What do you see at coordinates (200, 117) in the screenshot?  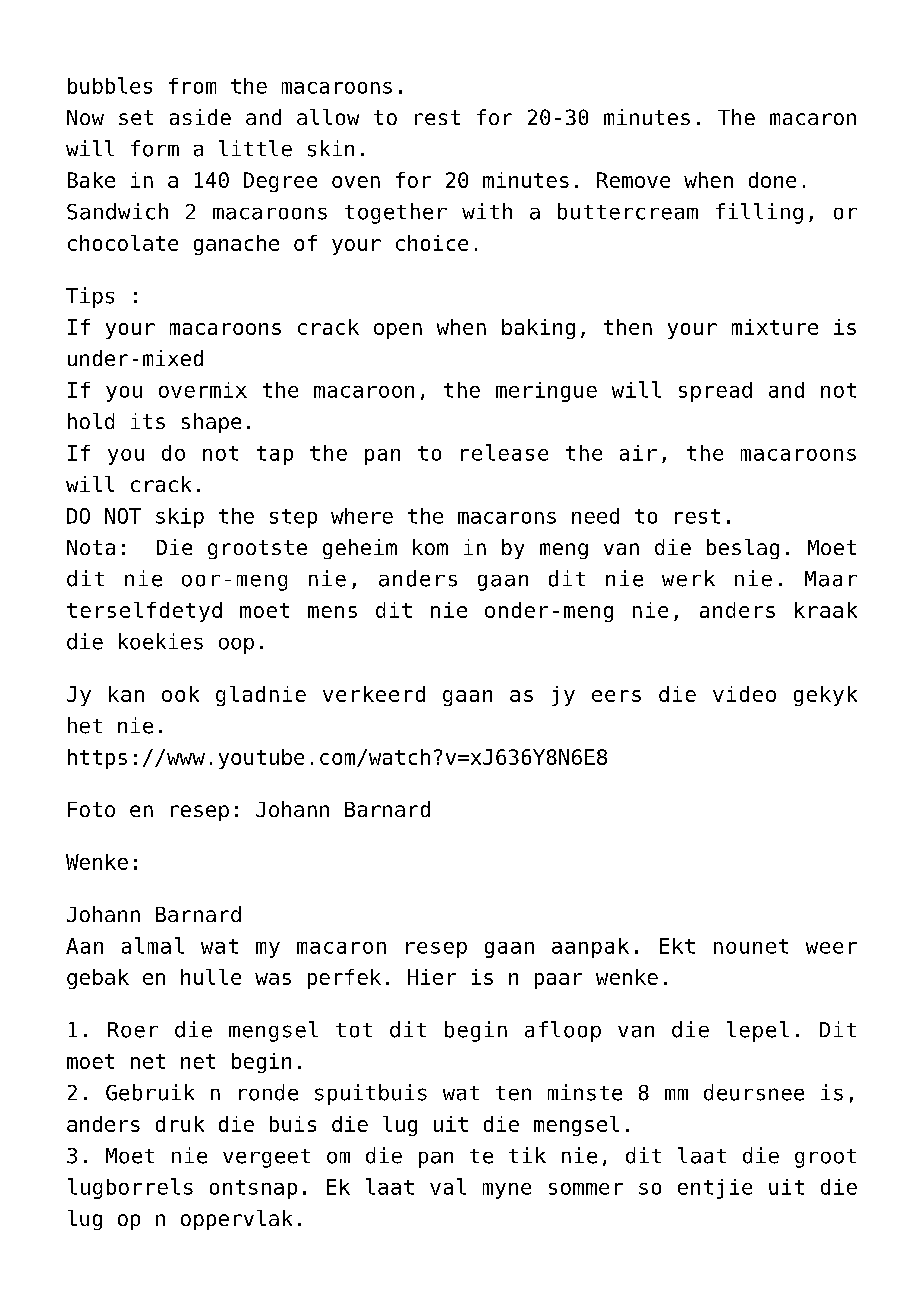 I see `aside` at bounding box center [200, 117].
